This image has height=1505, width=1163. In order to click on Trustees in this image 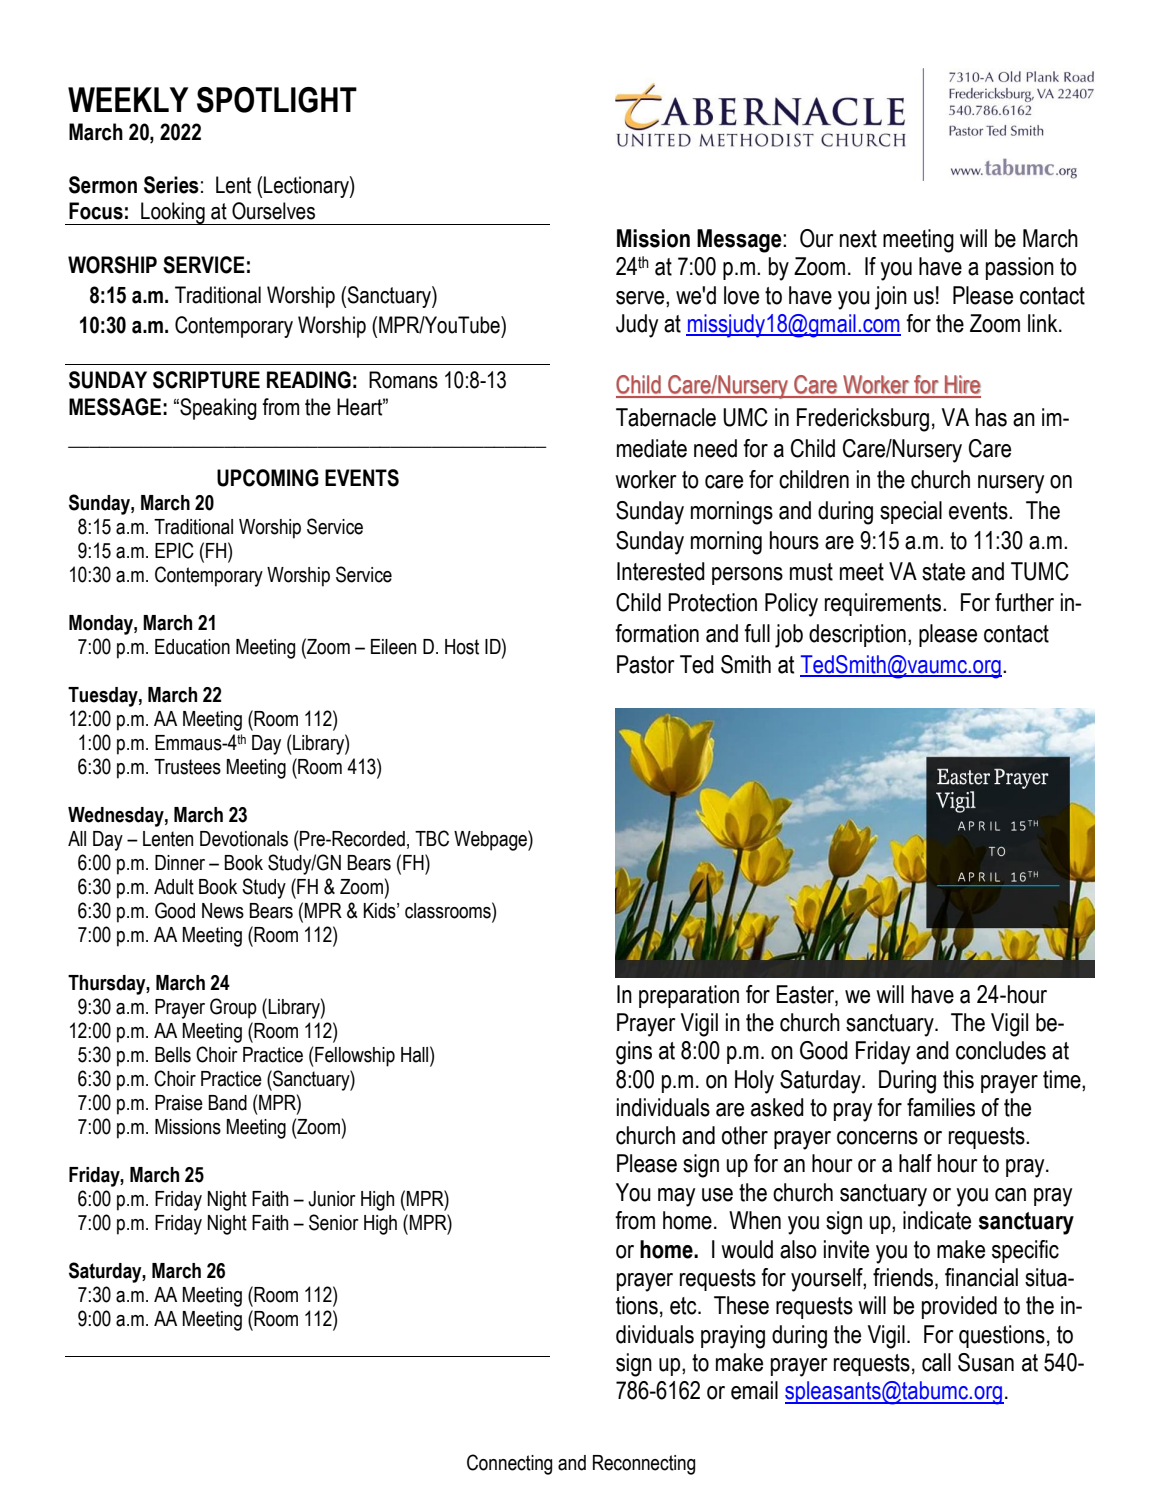, I will do `click(187, 767)`.
